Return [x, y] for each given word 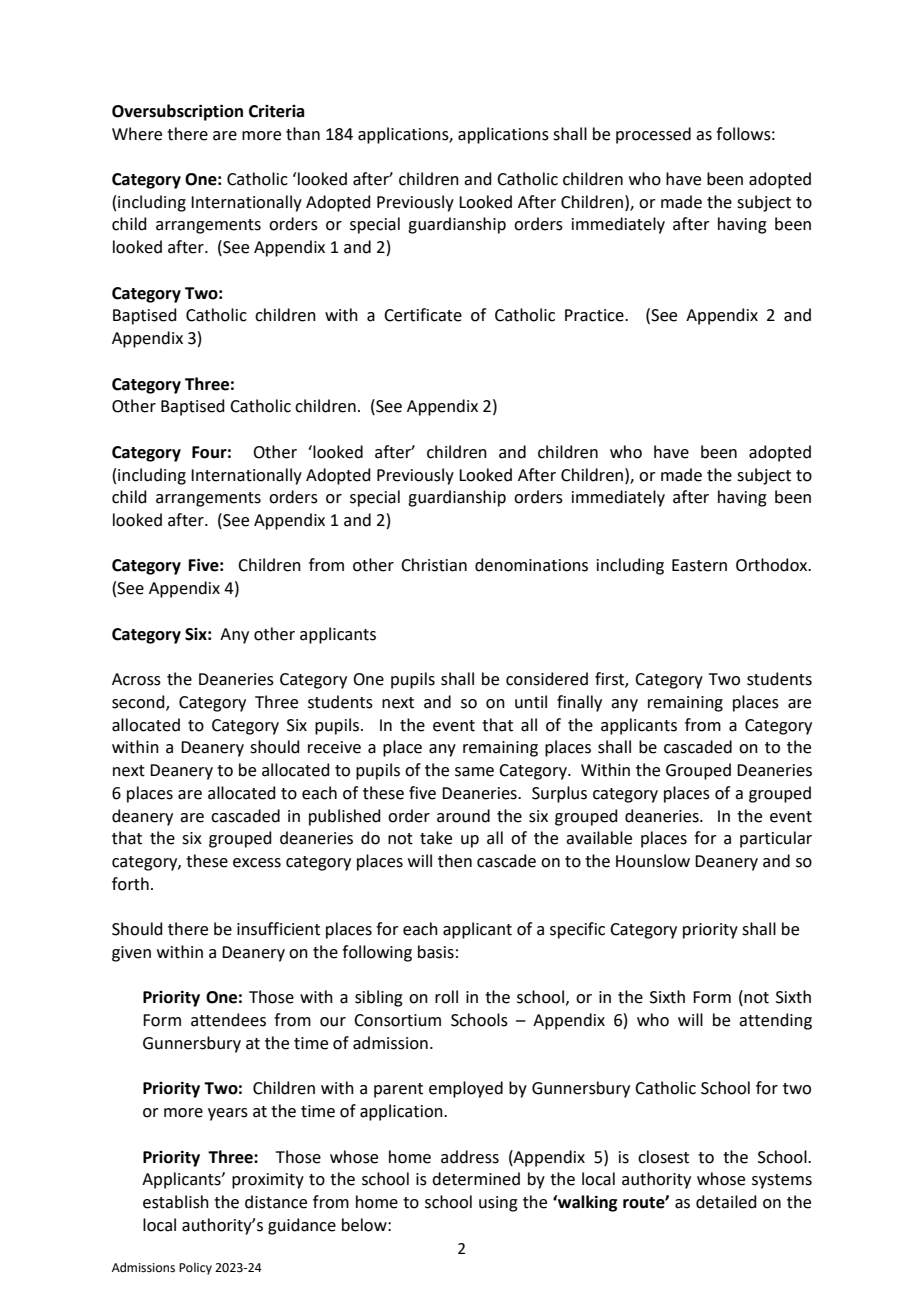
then [455, 861]
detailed [726, 1202]
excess [257, 863]
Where [137, 134]
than [303, 134]
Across [136, 679]
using [498, 1204]
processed [653, 135]
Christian [434, 565]
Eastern [699, 565]
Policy [195, 1268]
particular [776, 839]
